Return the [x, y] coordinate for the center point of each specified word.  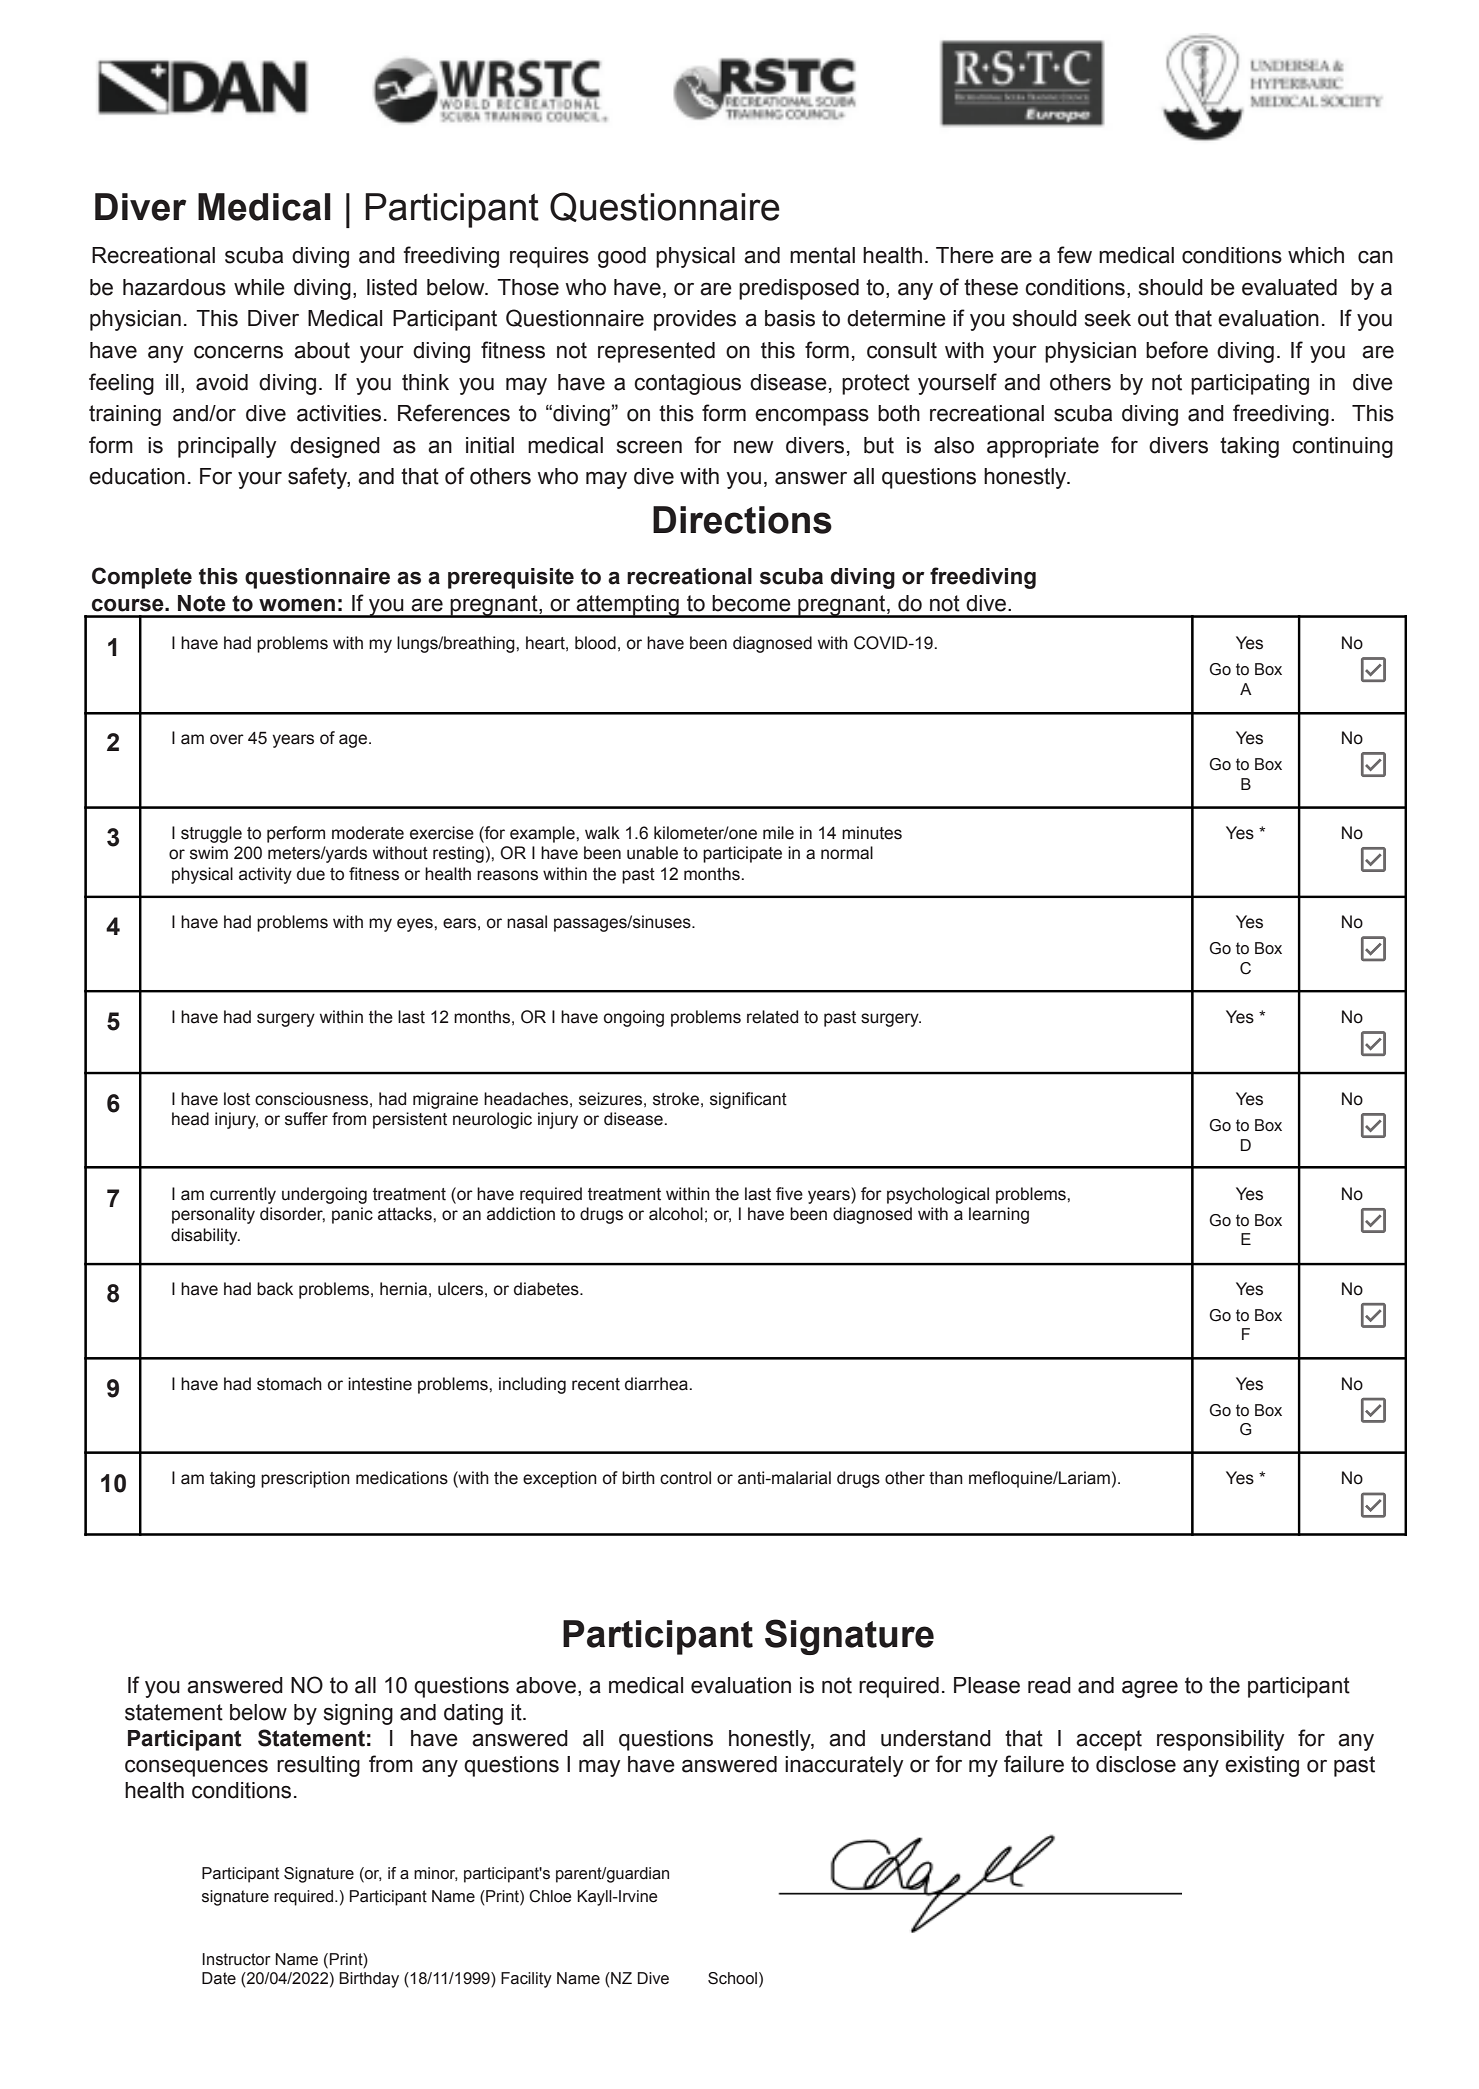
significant [748, 1100]
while [259, 287]
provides [695, 320]
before [1177, 350]
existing [1262, 1766]
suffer [306, 1119]
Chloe [550, 1896]
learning [999, 1215]
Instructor [236, 1959]
